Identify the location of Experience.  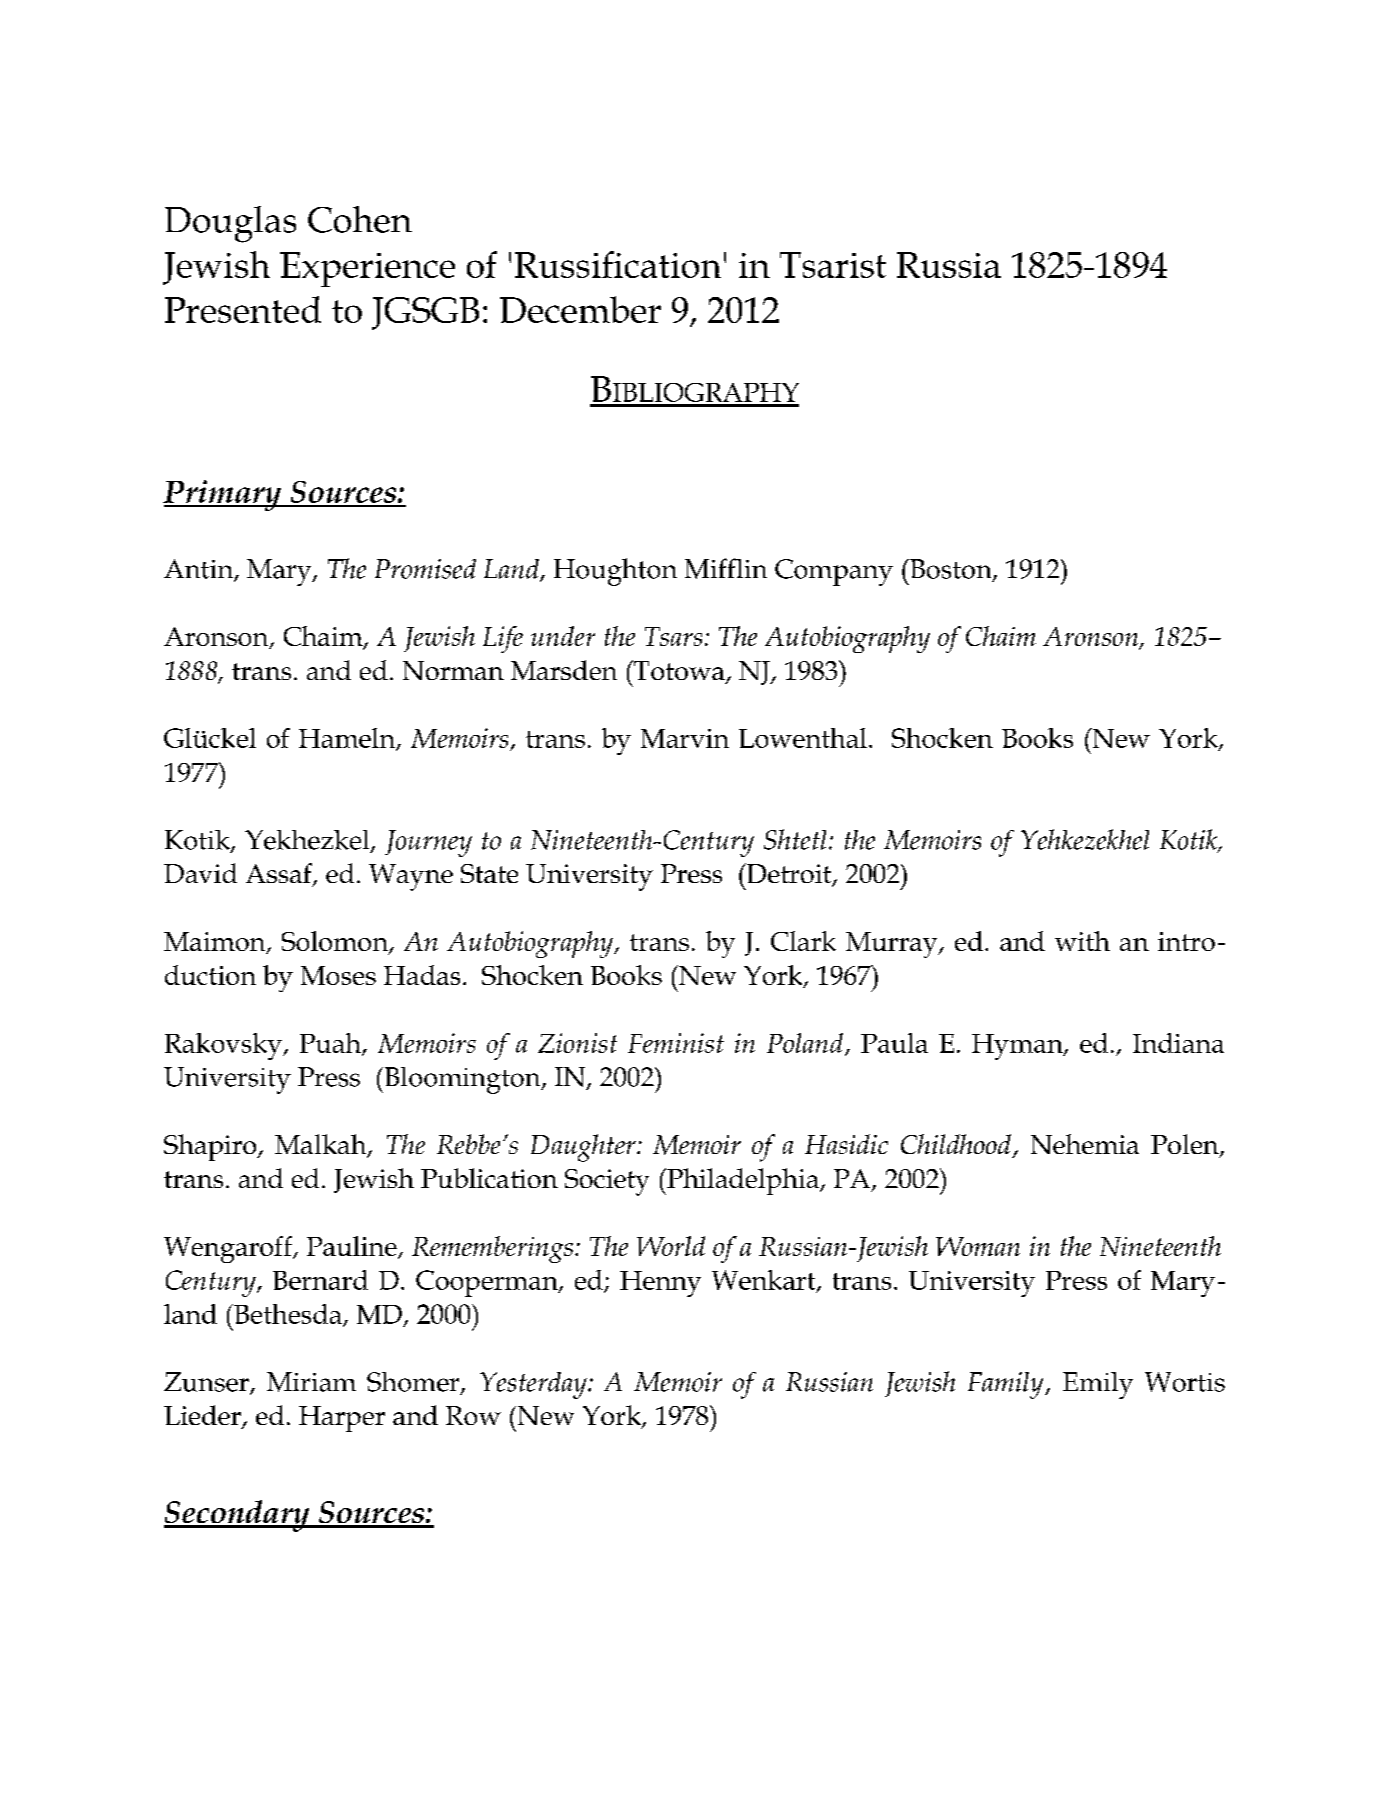
(367, 269).
